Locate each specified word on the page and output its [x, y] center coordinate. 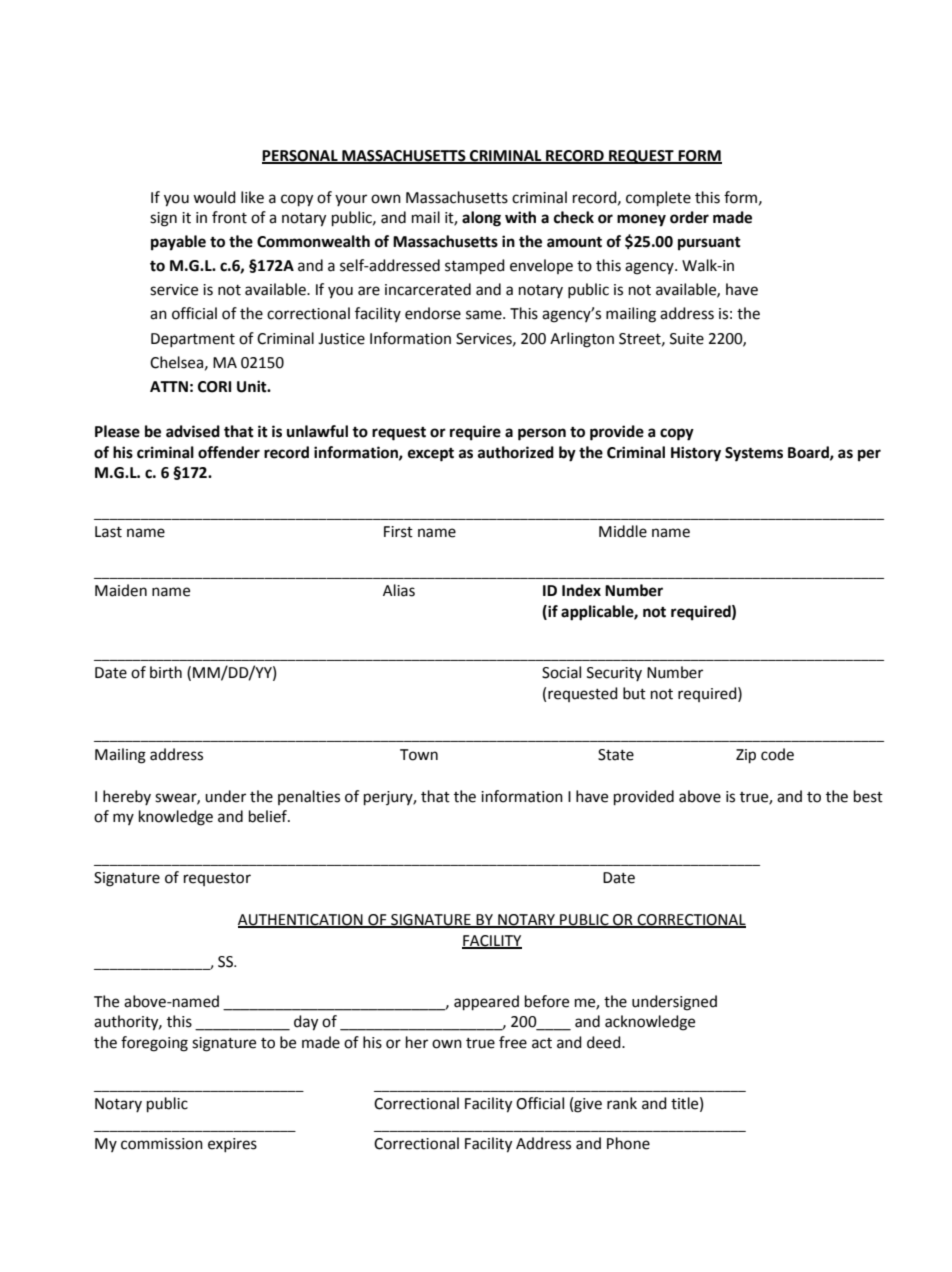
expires [232, 1145]
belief [269, 816]
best [868, 796]
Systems [754, 454]
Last [108, 532]
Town [419, 755]
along [481, 219]
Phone [628, 1143]
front [229, 217]
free [513, 1042]
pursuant [709, 244]
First [398, 532]
